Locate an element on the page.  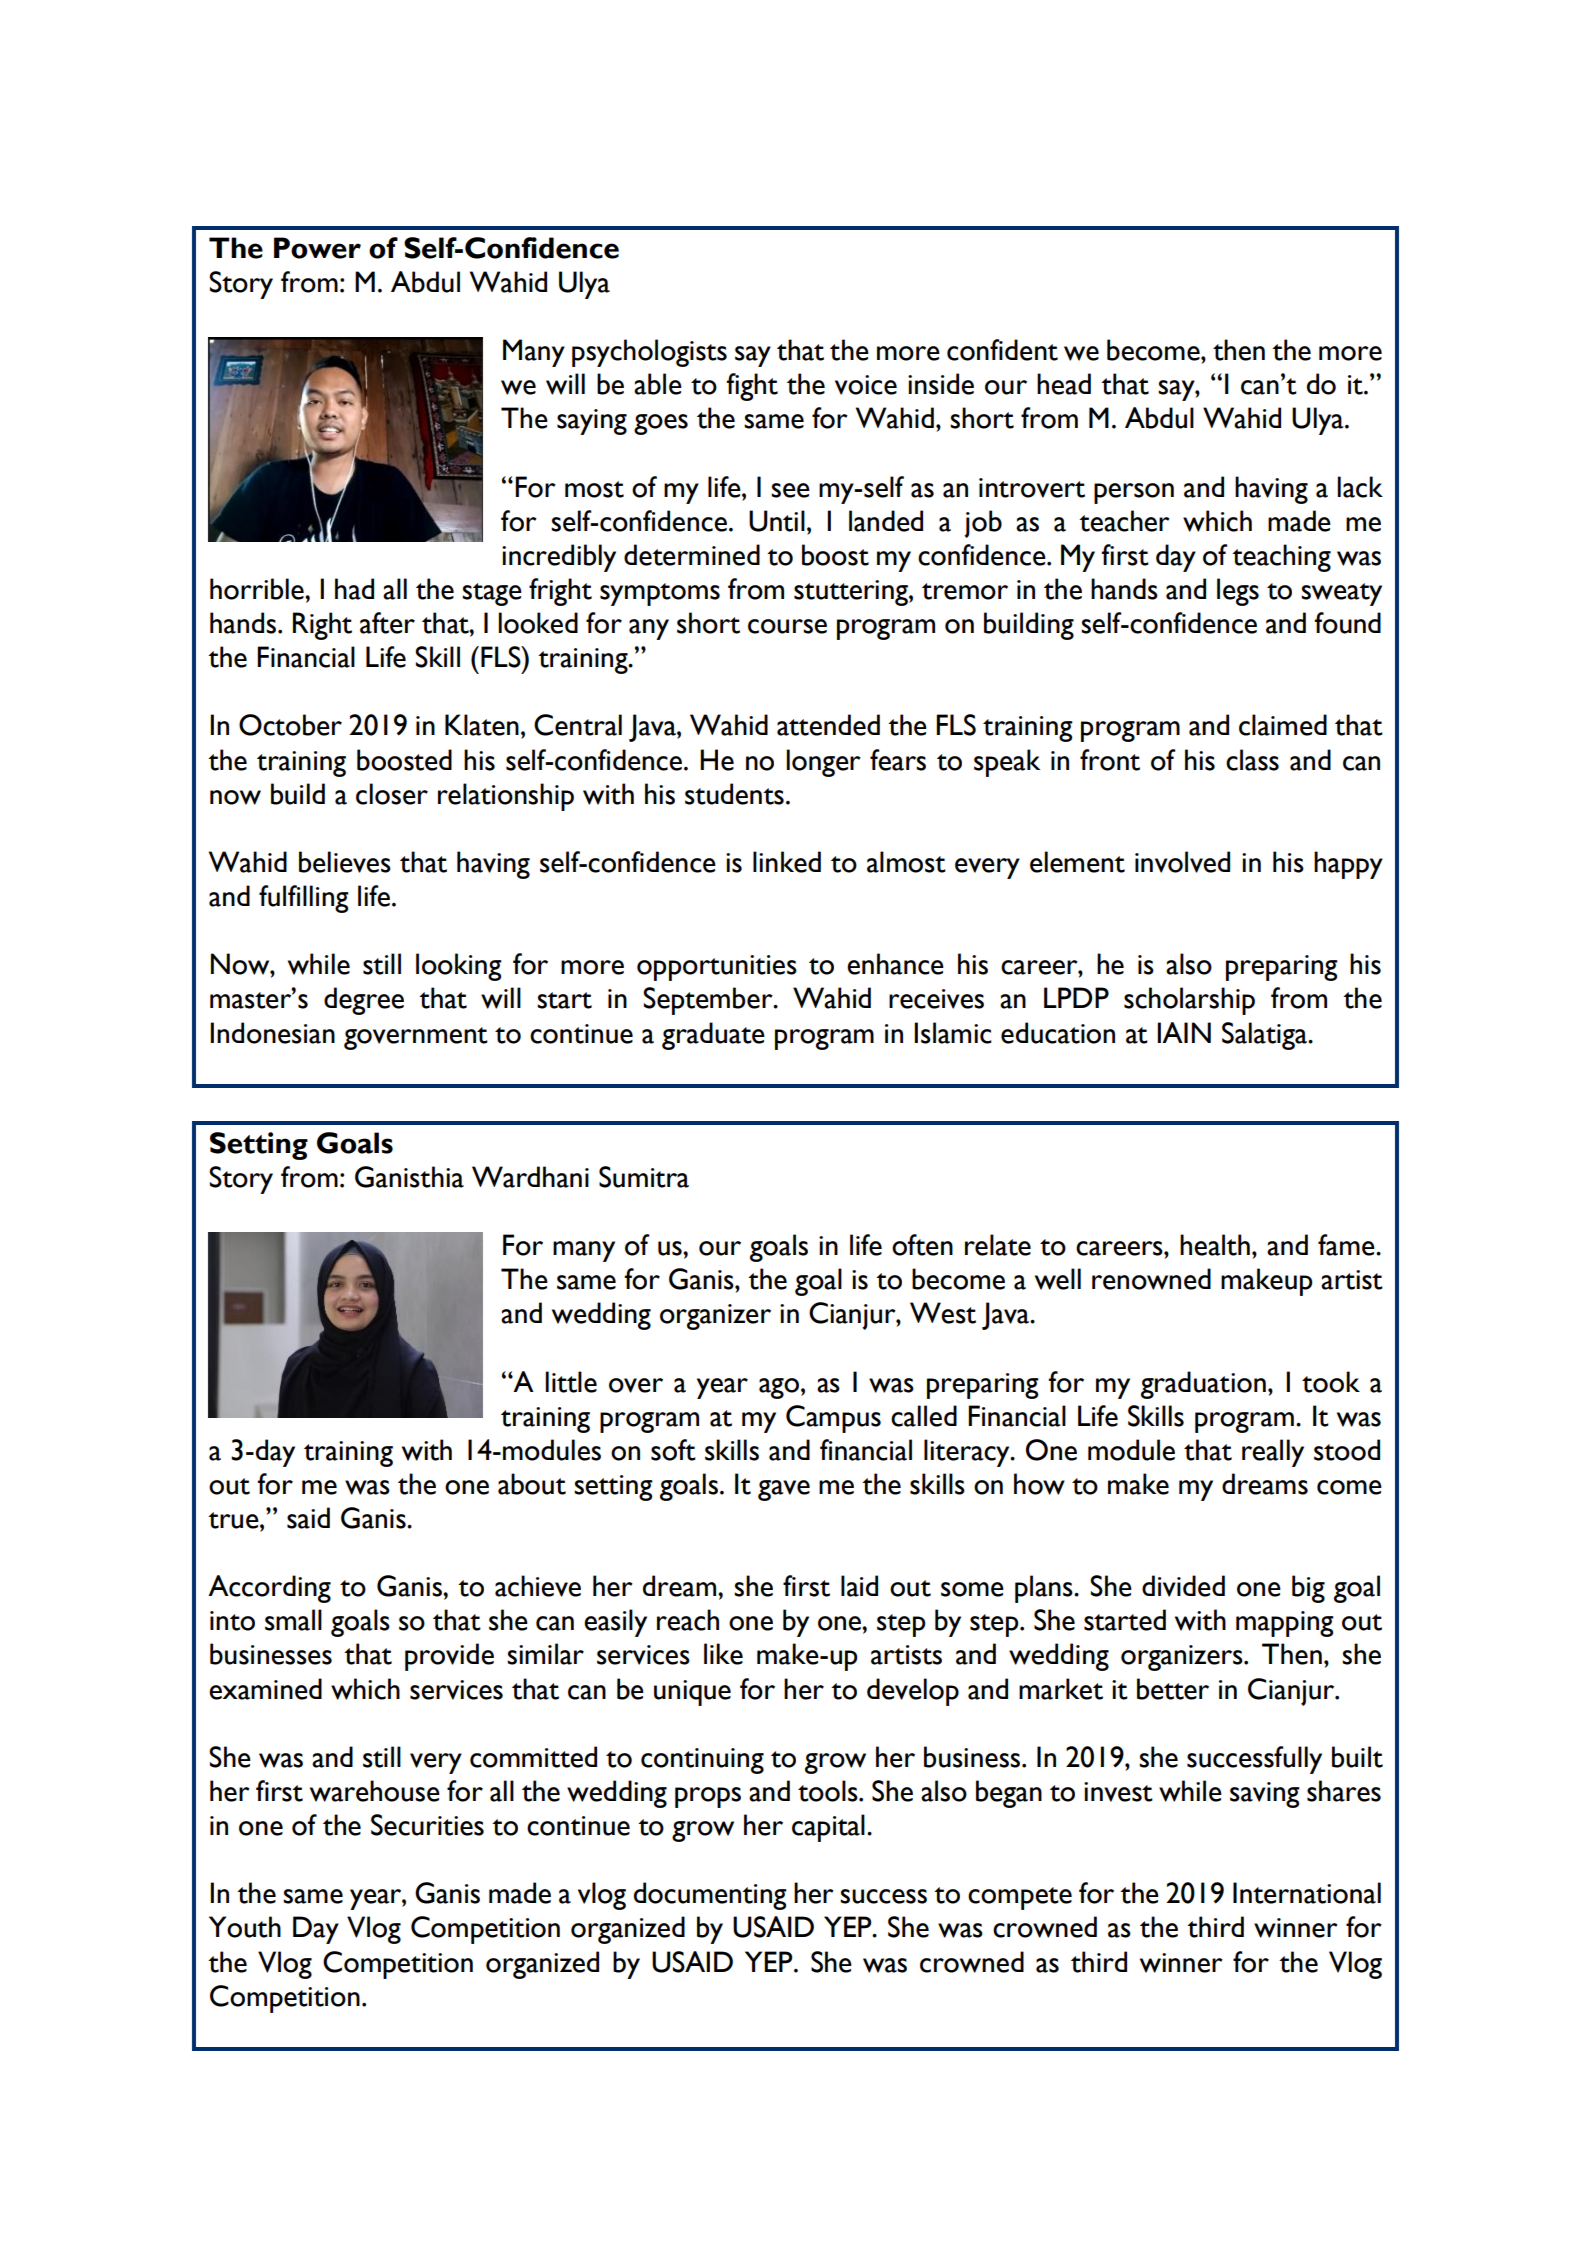
Securities is located at coordinates (427, 1825).
